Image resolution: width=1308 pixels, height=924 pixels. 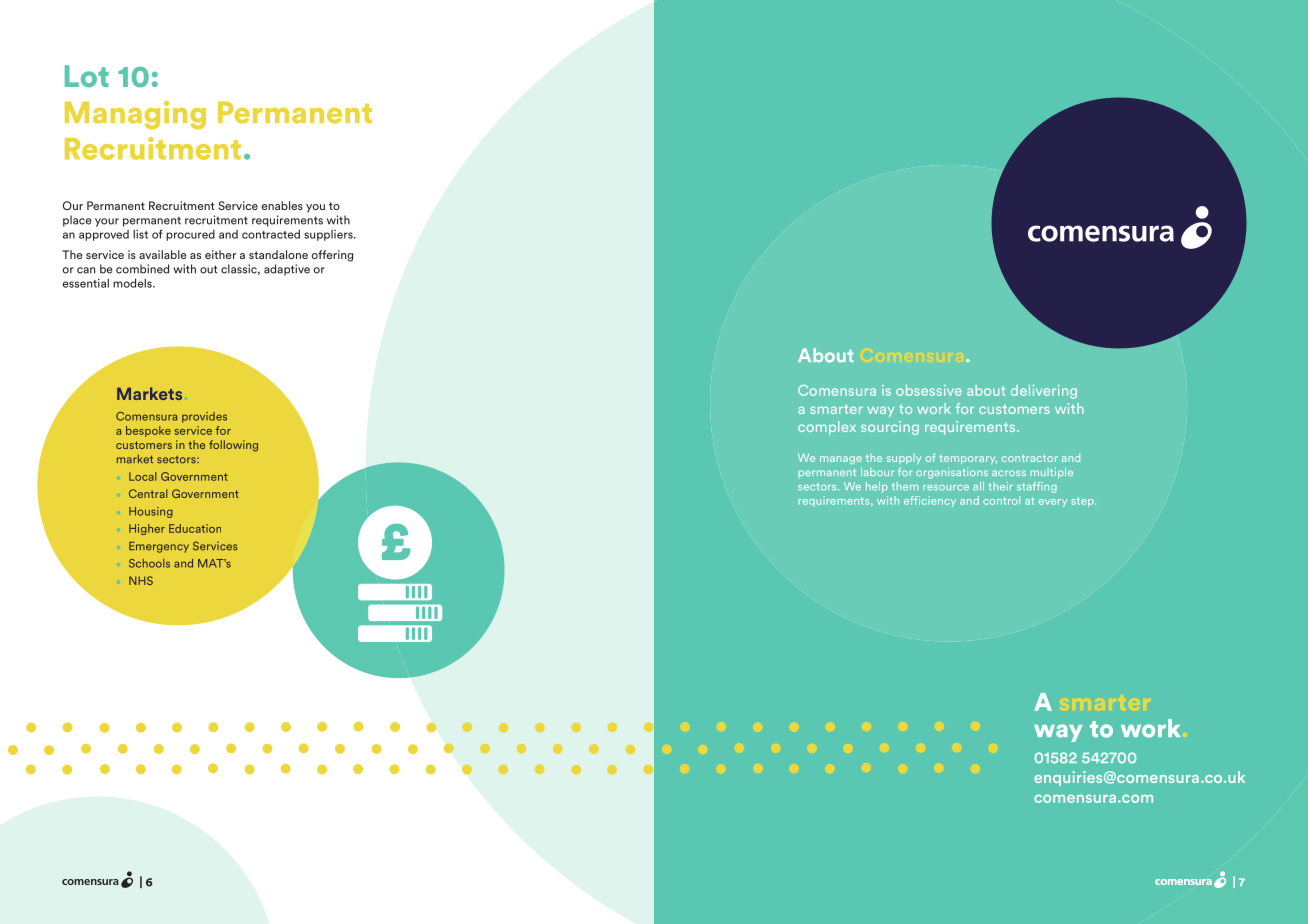 What do you see at coordinates (929, 390) in the screenshot?
I see `obsessive` at bounding box center [929, 390].
